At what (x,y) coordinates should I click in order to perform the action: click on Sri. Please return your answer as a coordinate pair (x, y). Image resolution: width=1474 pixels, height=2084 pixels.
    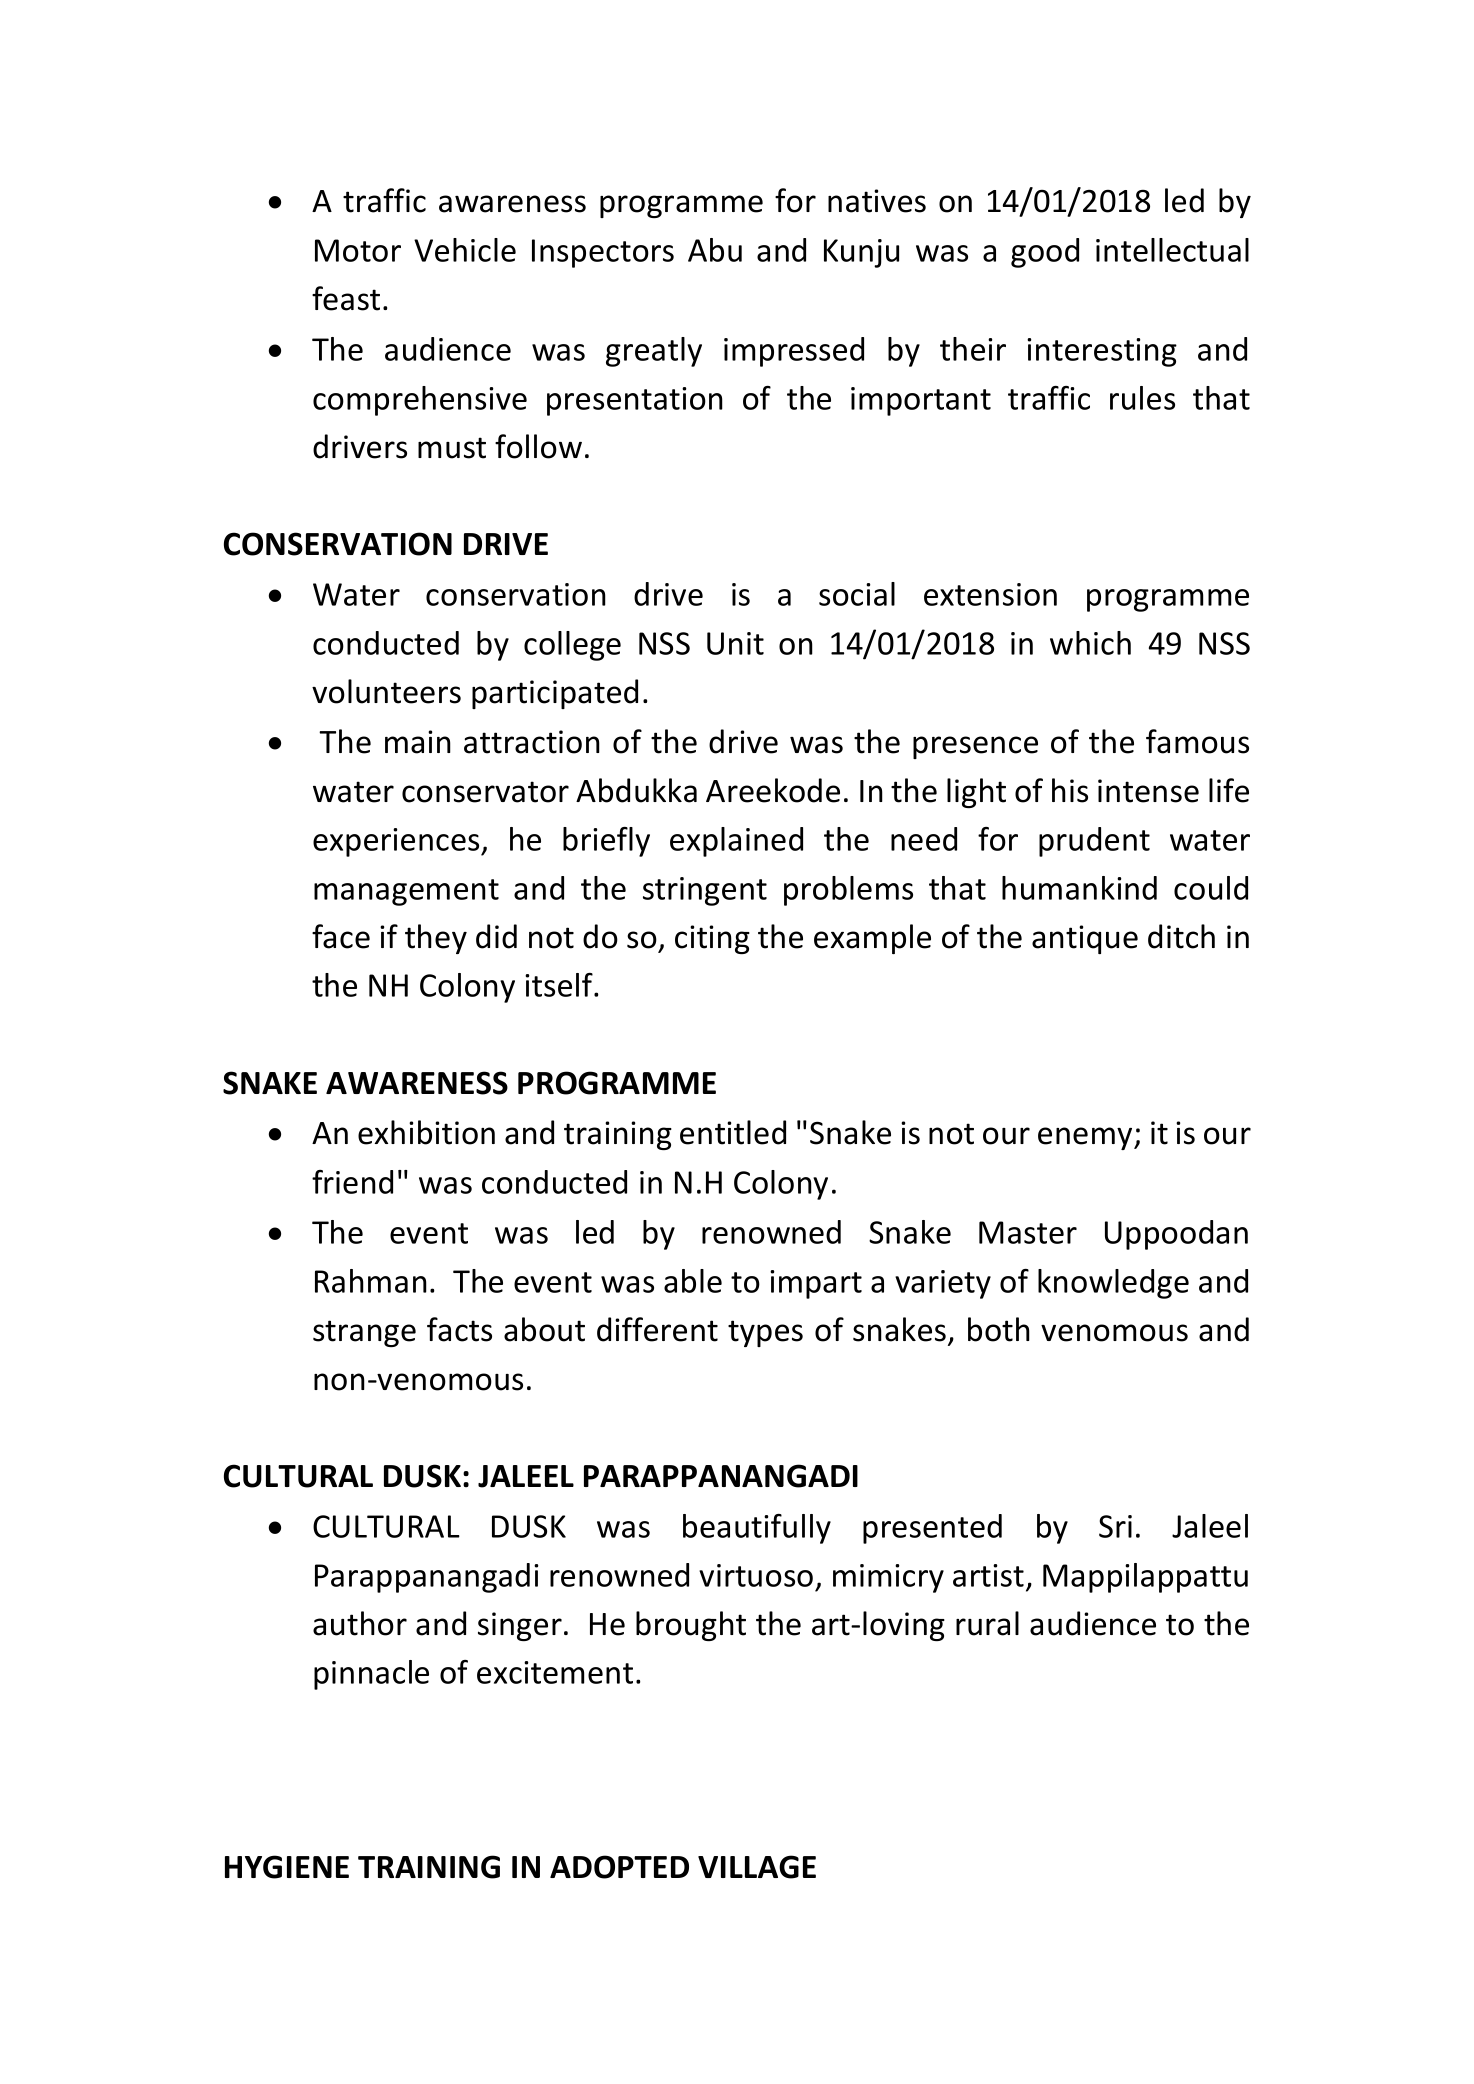
    Looking at the image, I should click on (1115, 1526).
